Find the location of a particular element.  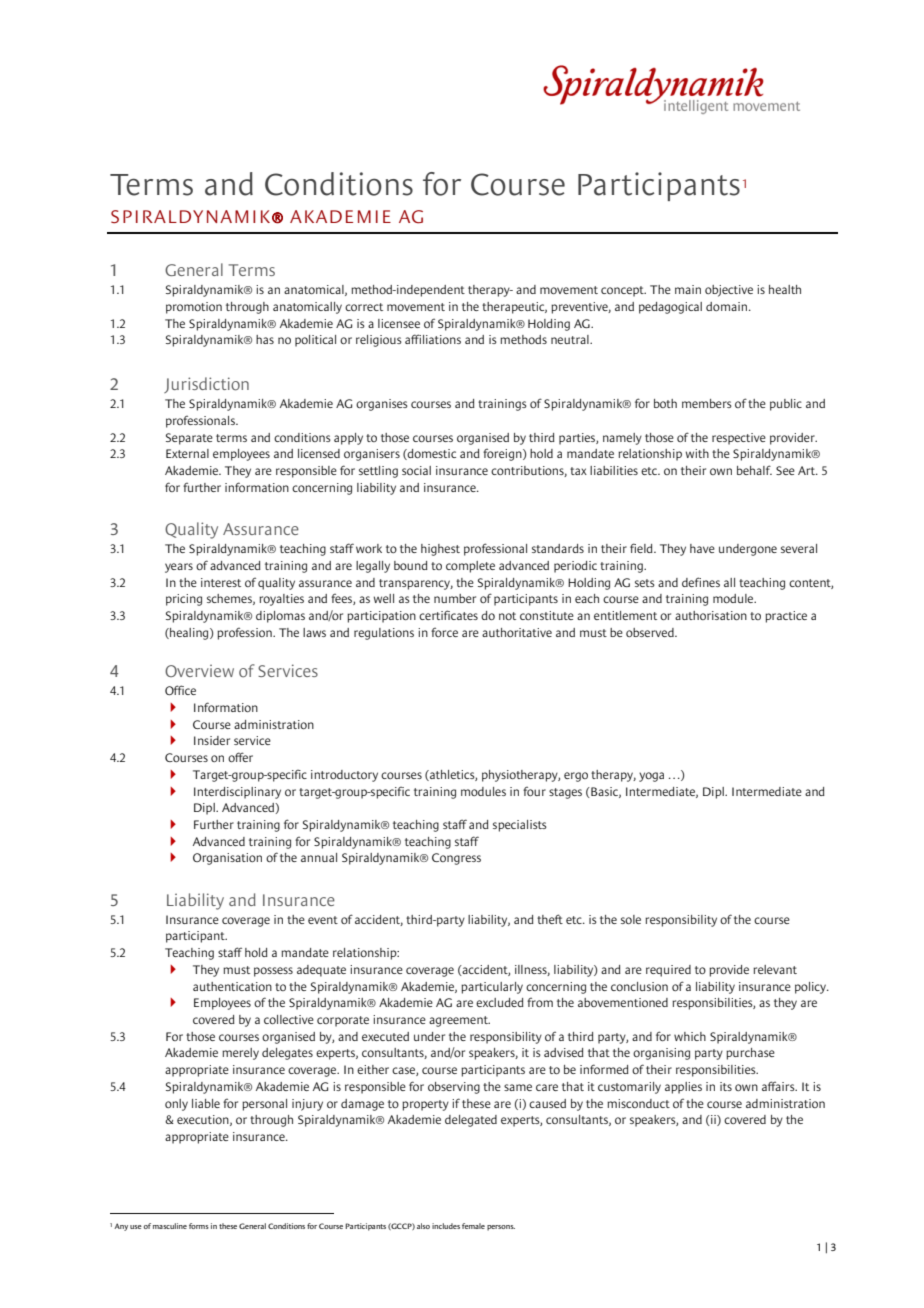

certificates is located at coordinates (448, 615).
